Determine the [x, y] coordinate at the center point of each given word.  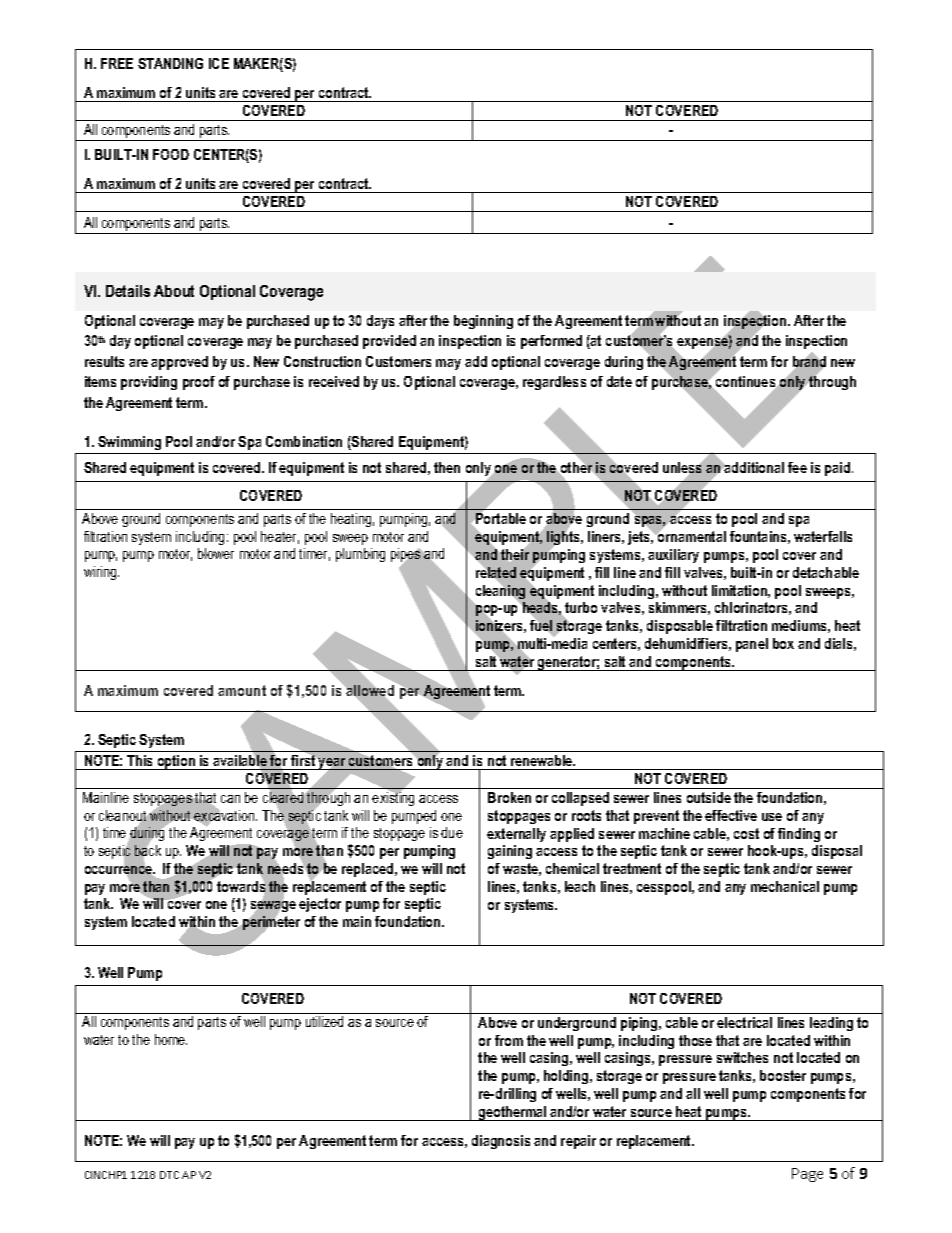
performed [551, 342]
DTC [169, 1175]
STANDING [170, 63]
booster [783, 1075]
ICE [219, 63]
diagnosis [501, 1142]
